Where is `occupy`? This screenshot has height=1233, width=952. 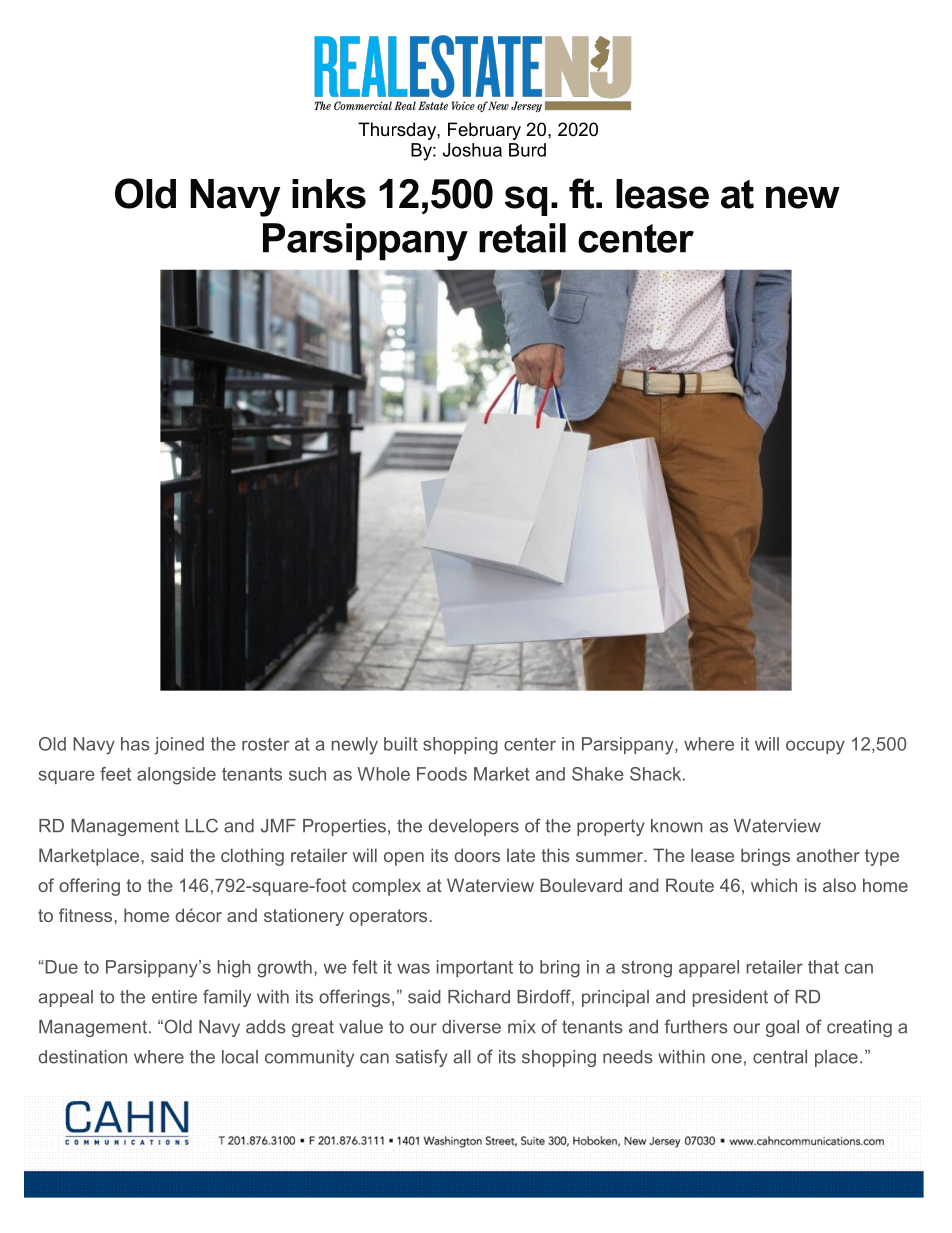 occupy is located at coordinates (815, 747).
